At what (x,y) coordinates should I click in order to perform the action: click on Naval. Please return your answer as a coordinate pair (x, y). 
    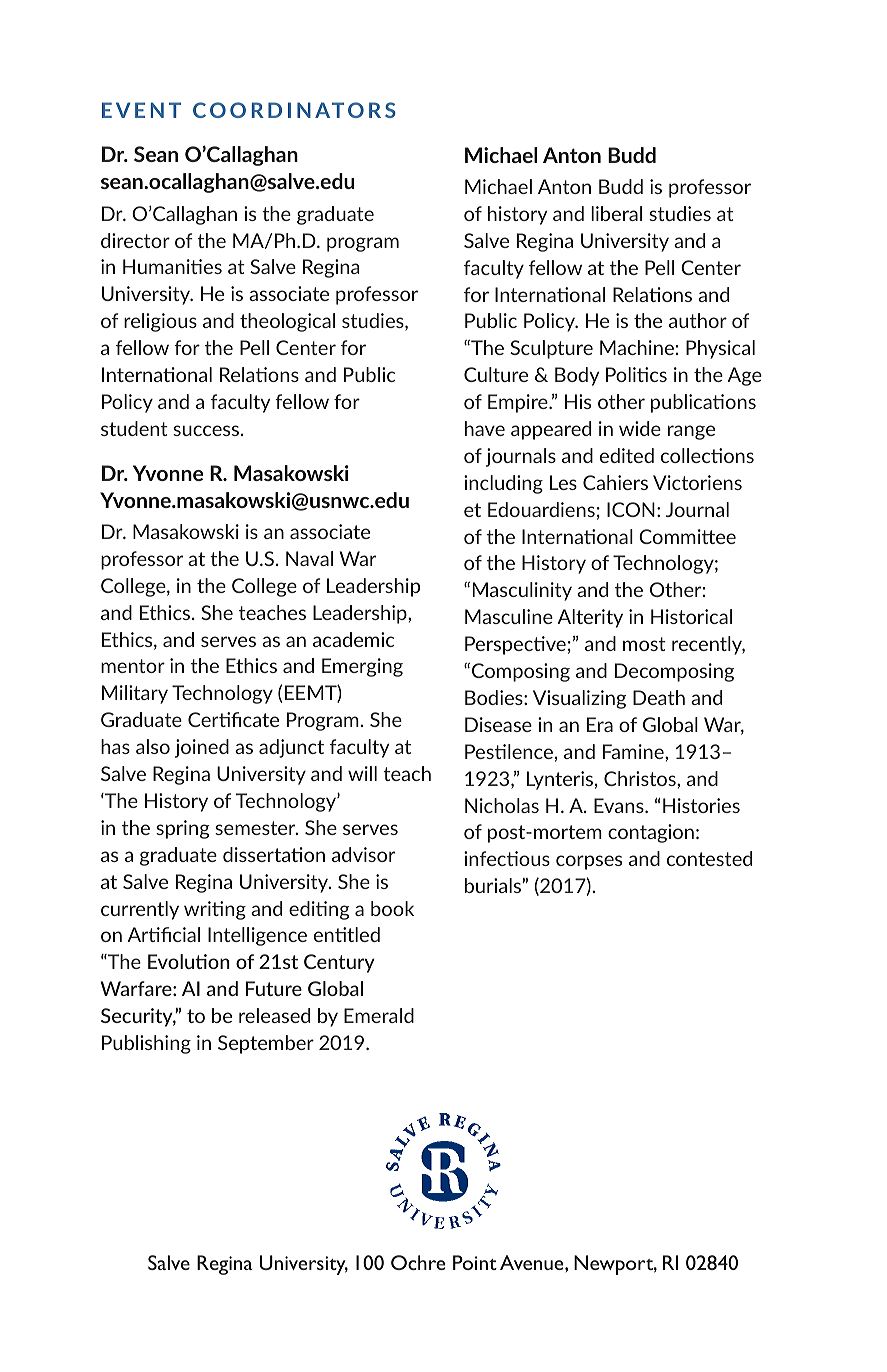
    Looking at the image, I should click on (309, 558).
